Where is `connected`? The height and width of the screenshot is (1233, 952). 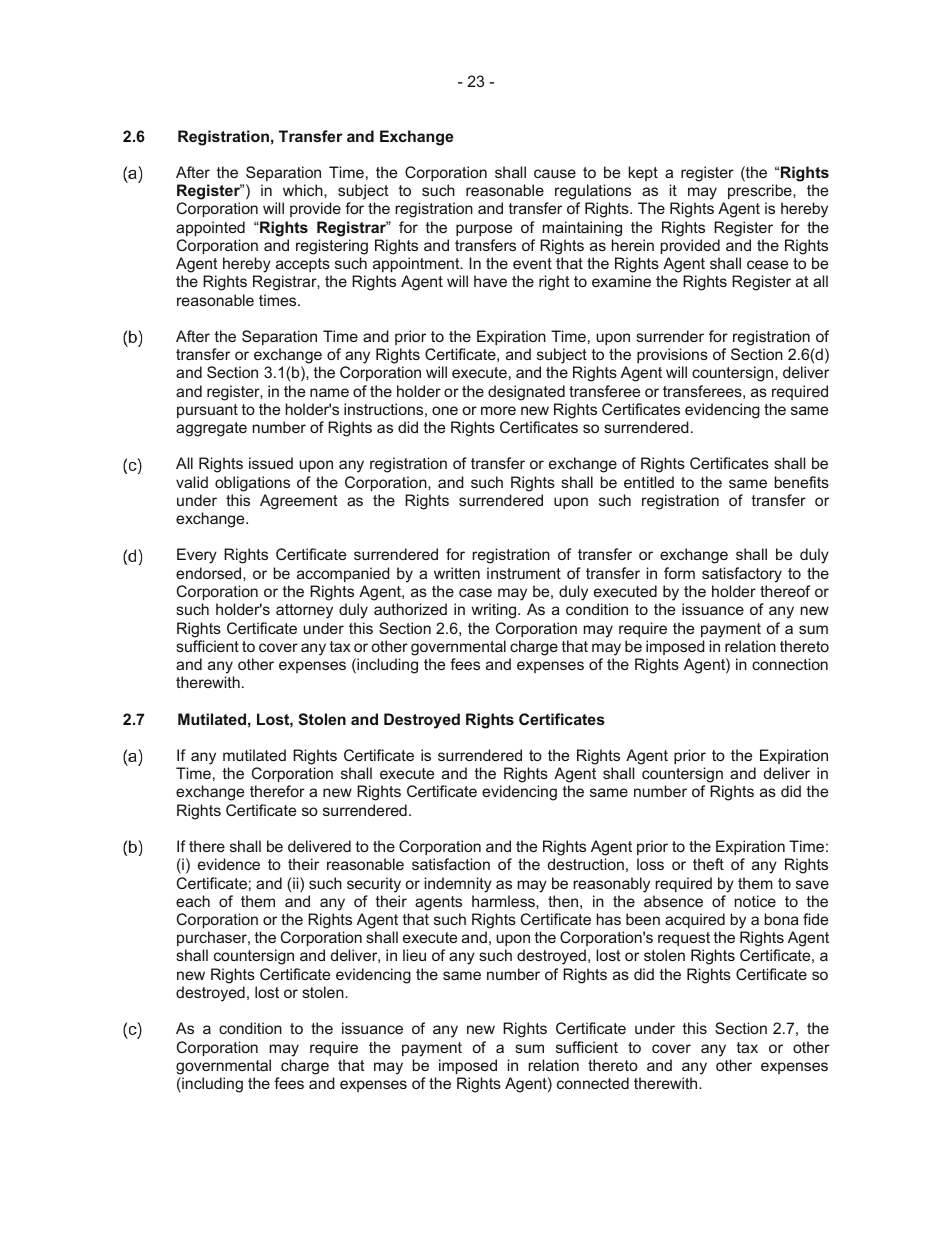 connected is located at coordinates (593, 1083).
